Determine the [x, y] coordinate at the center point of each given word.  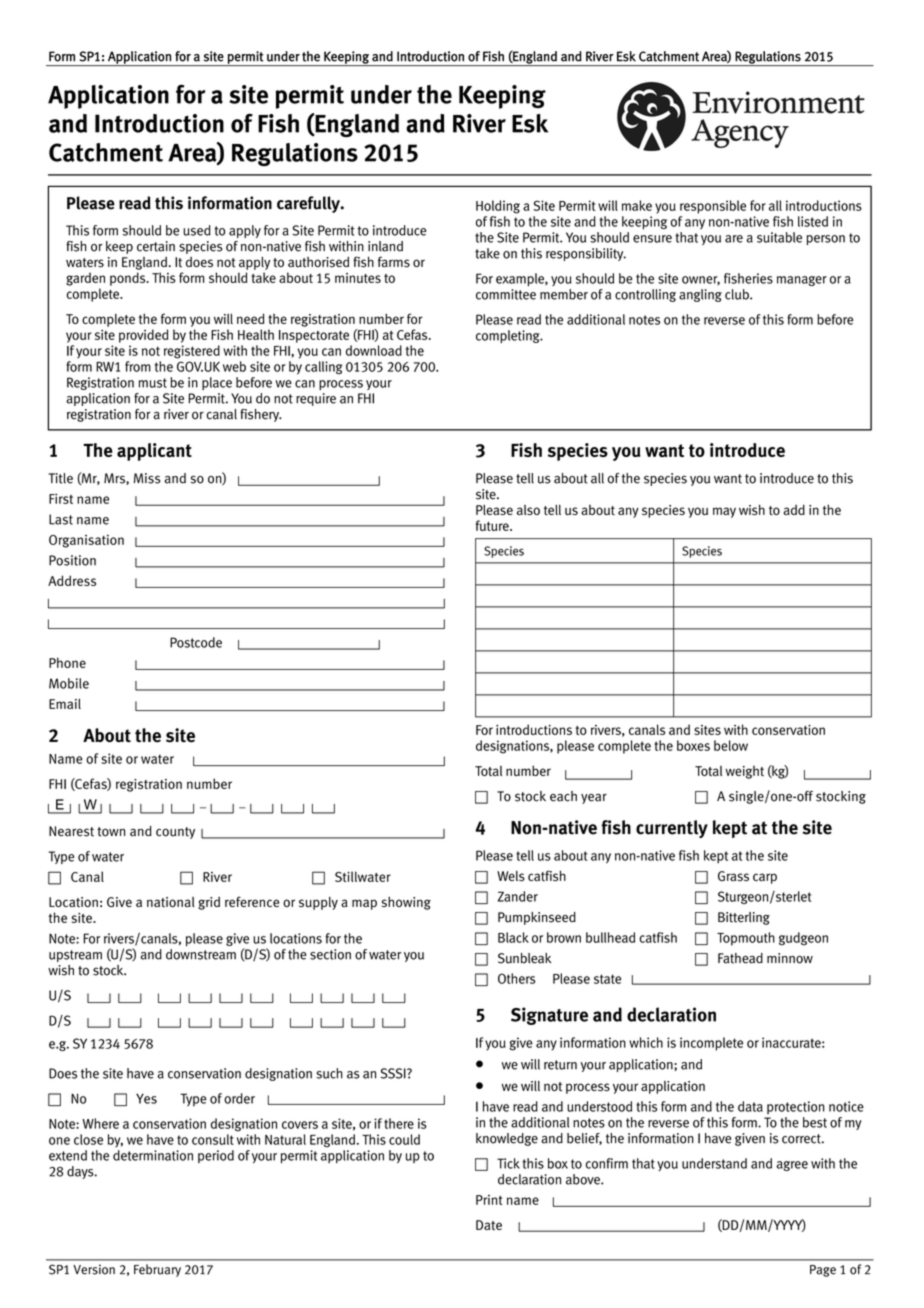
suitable [779, 237]
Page [823, 1271]
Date [489, 1225]
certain [156, 246]
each [563, 796]
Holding [498, 207]
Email [65, 703]
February [157, 1270]
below [731, 745]
